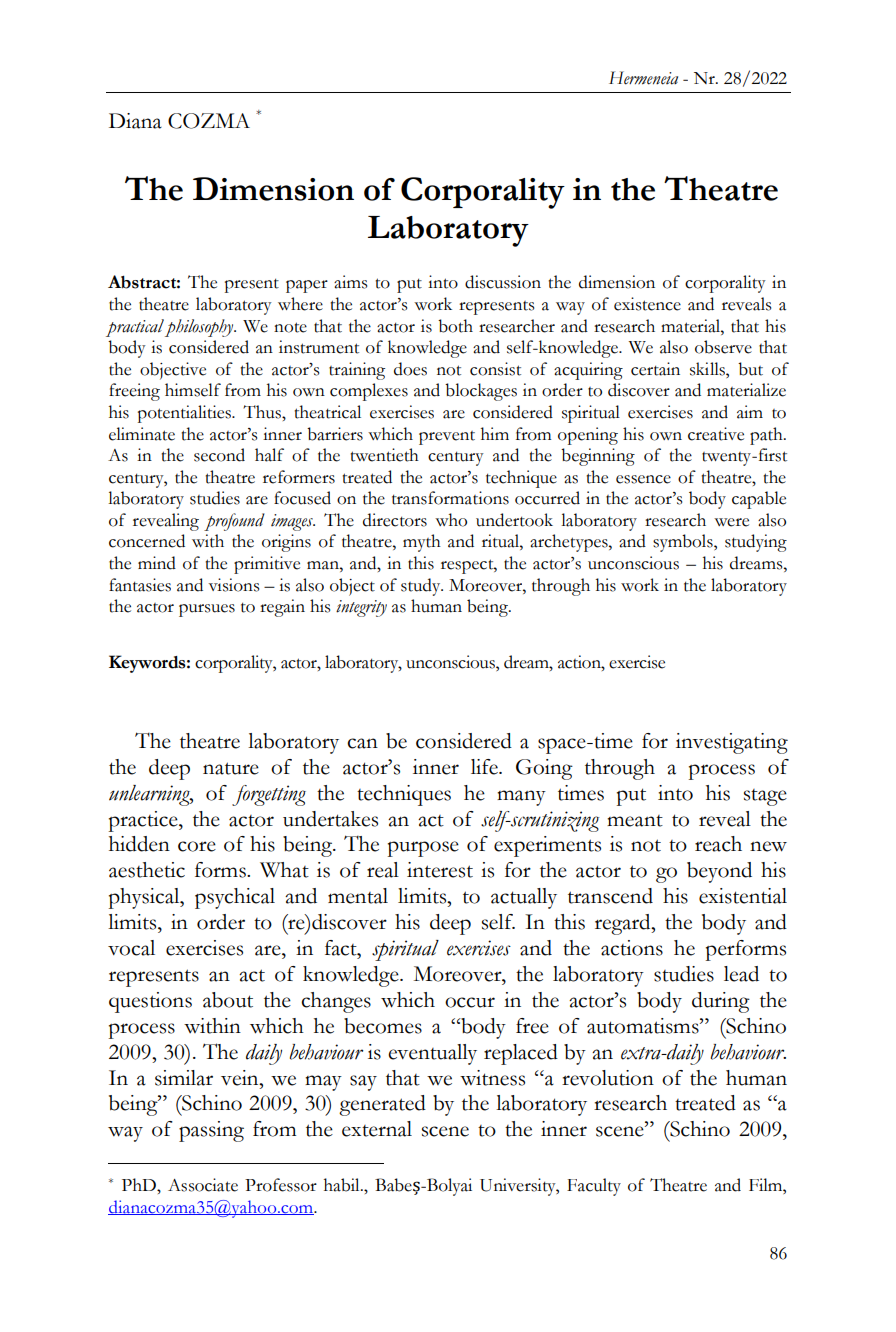 The height and width of the screenshot is (1332, 896). I want to click on symbols, so click(684, 543).
